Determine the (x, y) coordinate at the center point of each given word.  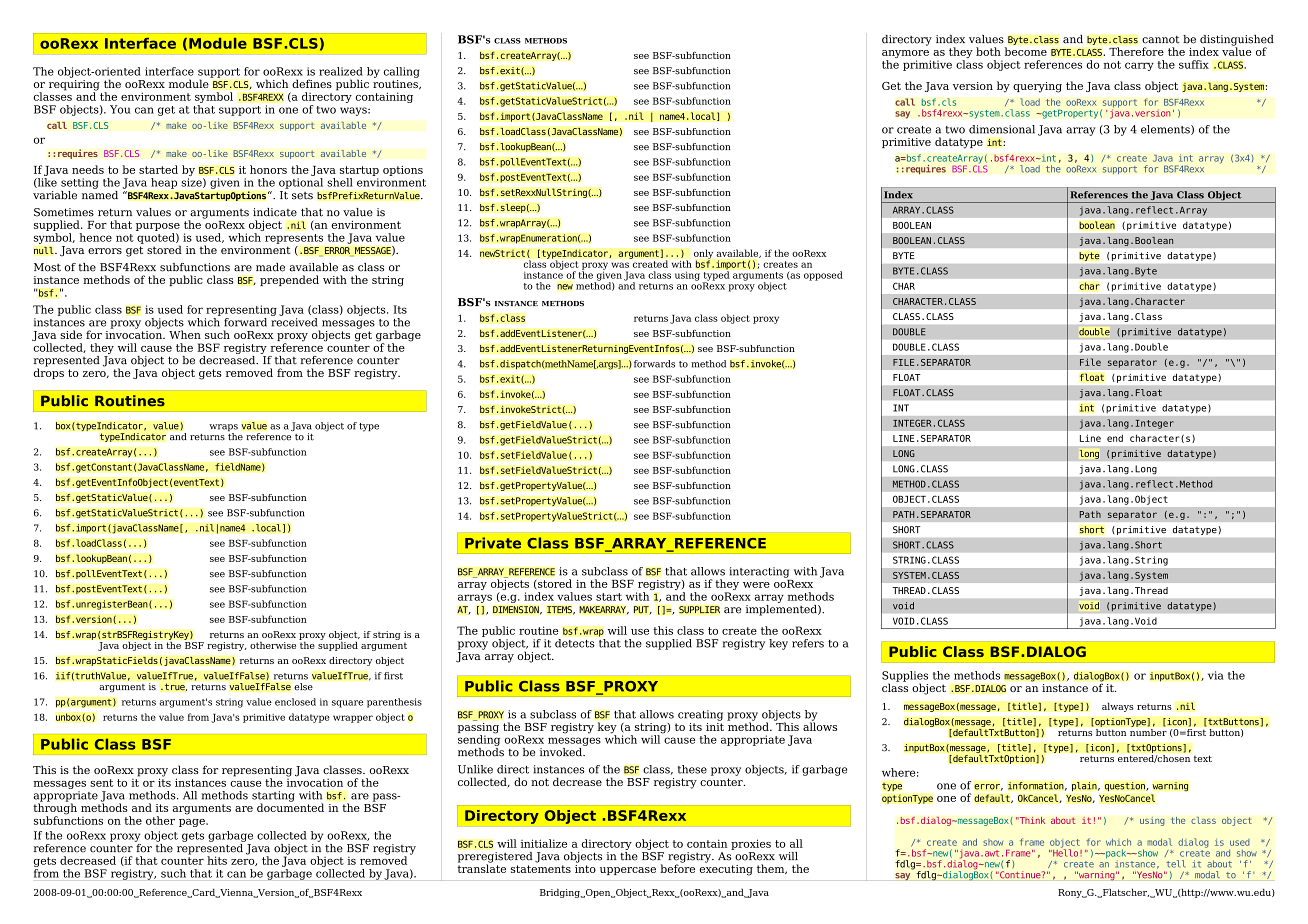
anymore (906, 55)
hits (217, 860)
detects (575, 643)
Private (493, 543)
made (270, 267)
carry (1139, 66)
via (1216, 675)
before (677, 867)
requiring (74, 86)
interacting (759, 572)
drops (49, 372)
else (303, 687)
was (620, 265)
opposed (823, 276)
